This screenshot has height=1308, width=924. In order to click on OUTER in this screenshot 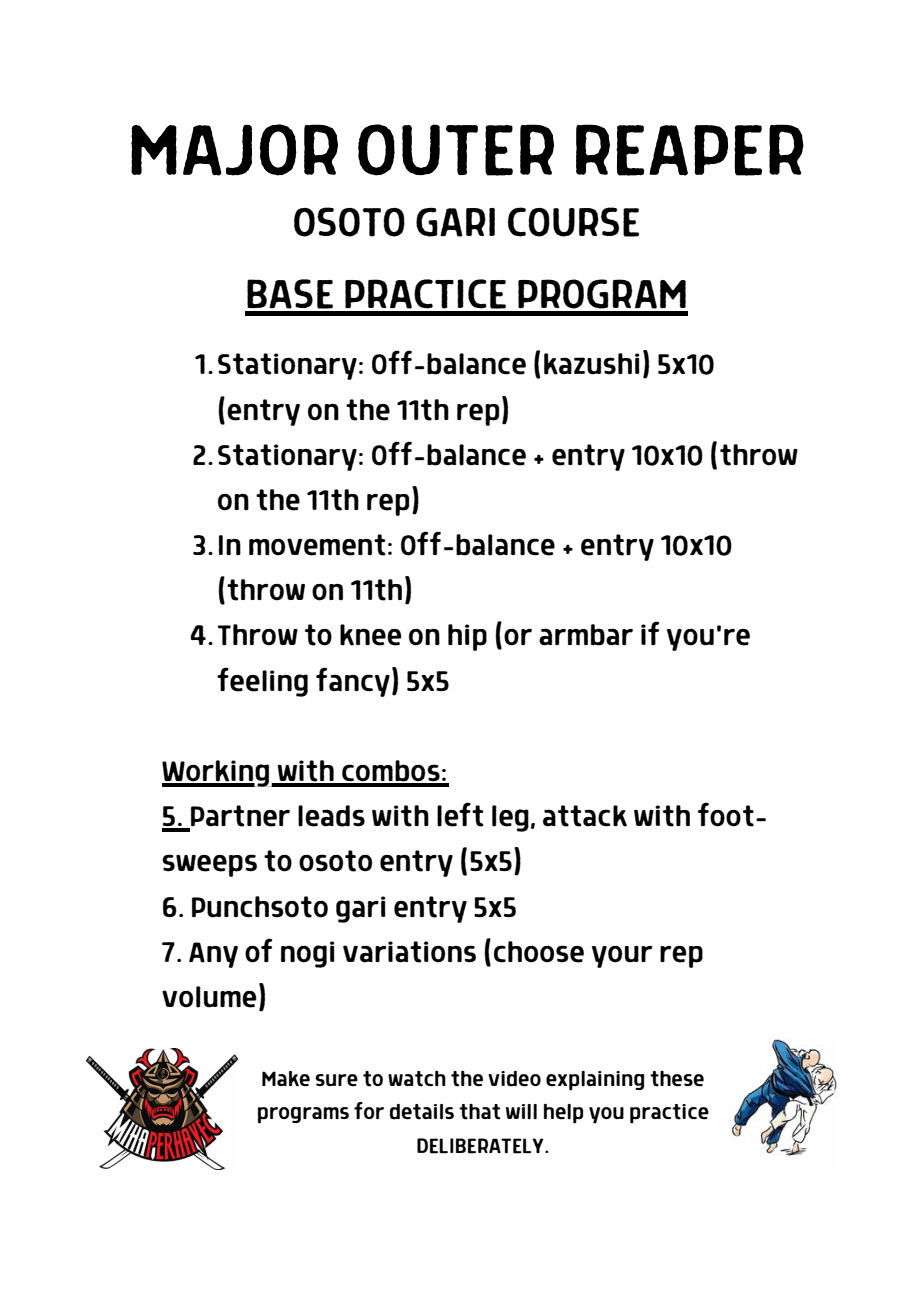, I will do `click(456, 150)`.
